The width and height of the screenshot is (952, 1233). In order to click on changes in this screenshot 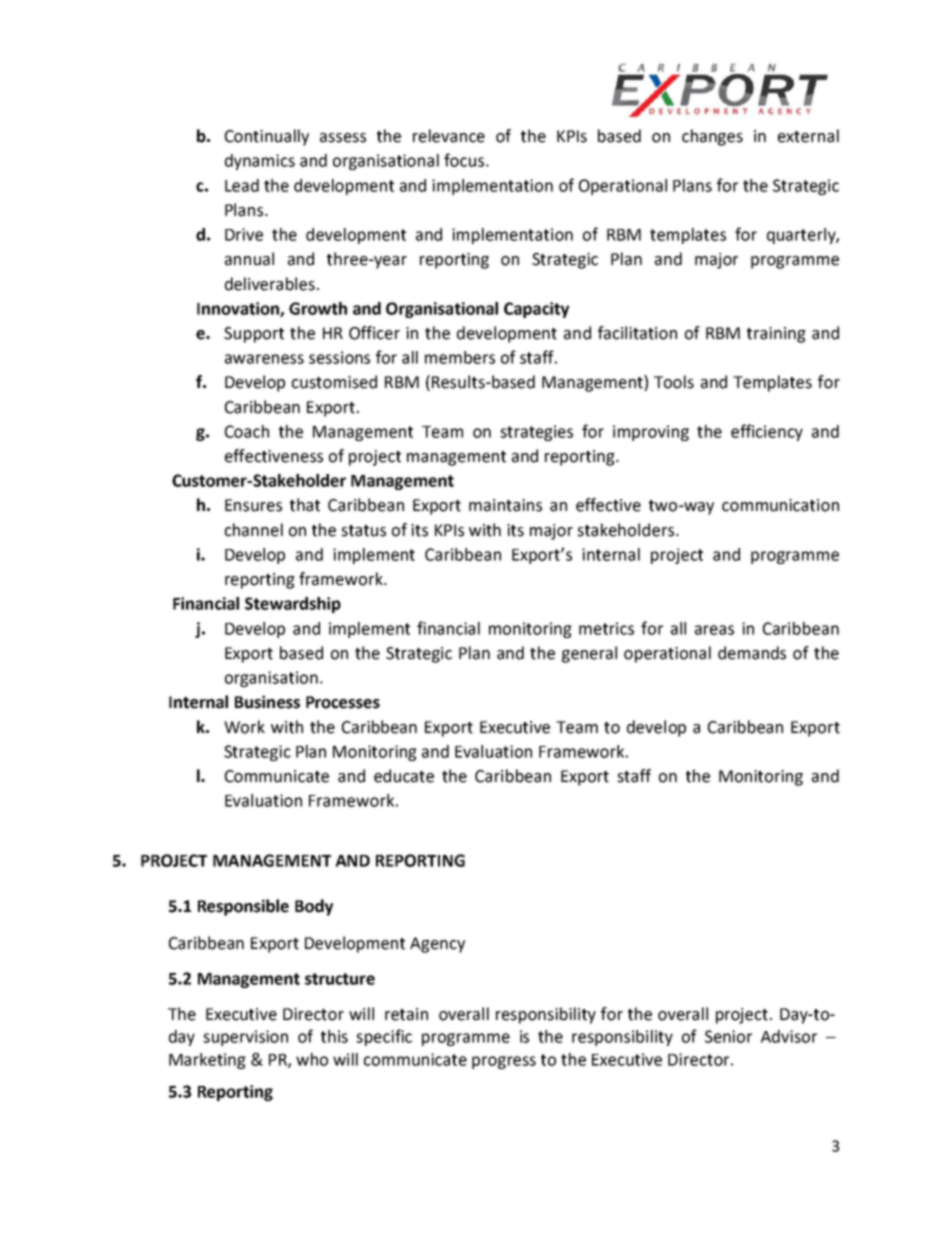, I will do `click(712, 137)`.
